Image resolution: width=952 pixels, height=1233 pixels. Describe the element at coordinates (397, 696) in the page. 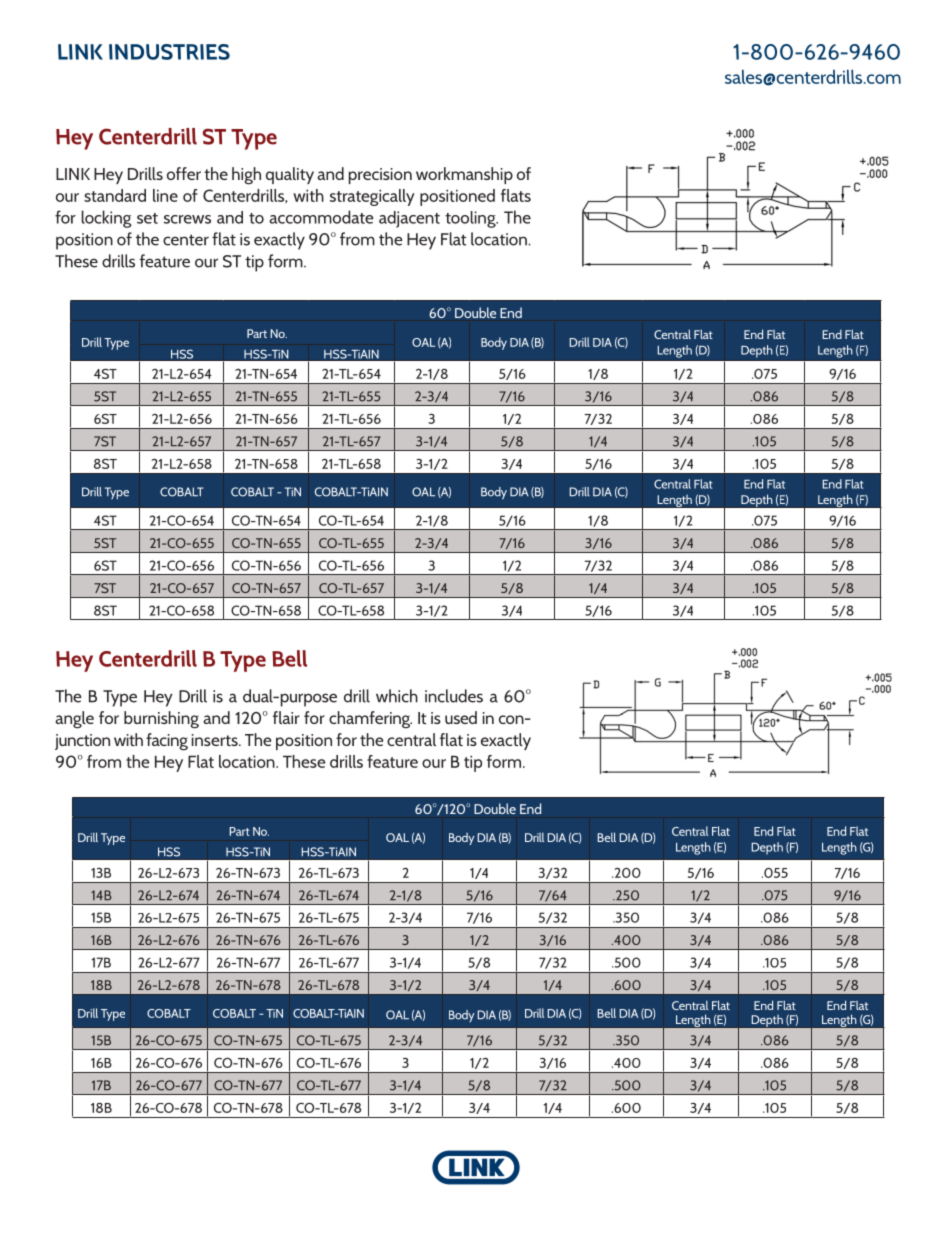

I see `which` at that location.
